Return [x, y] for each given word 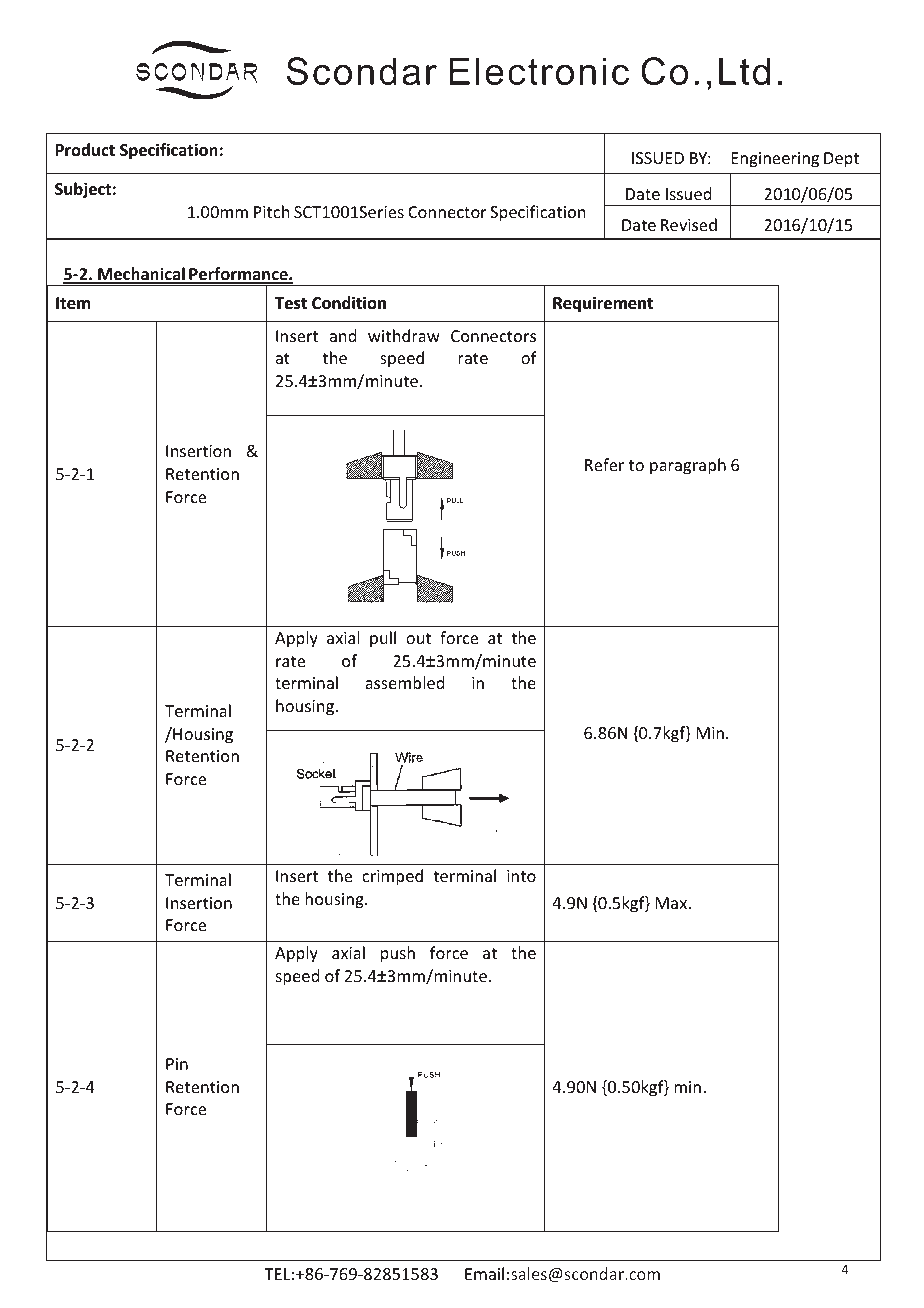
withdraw [404, 335]
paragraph [688, 466]
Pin [177, 1064]
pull [383, 639]
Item [73, 303]
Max [673, 903]
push [398, 954]
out [418, 638]
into [521, 876]
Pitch [271, 211]
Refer [604, 464]
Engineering [775, 160]
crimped [392, 877]
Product [85, 149]
